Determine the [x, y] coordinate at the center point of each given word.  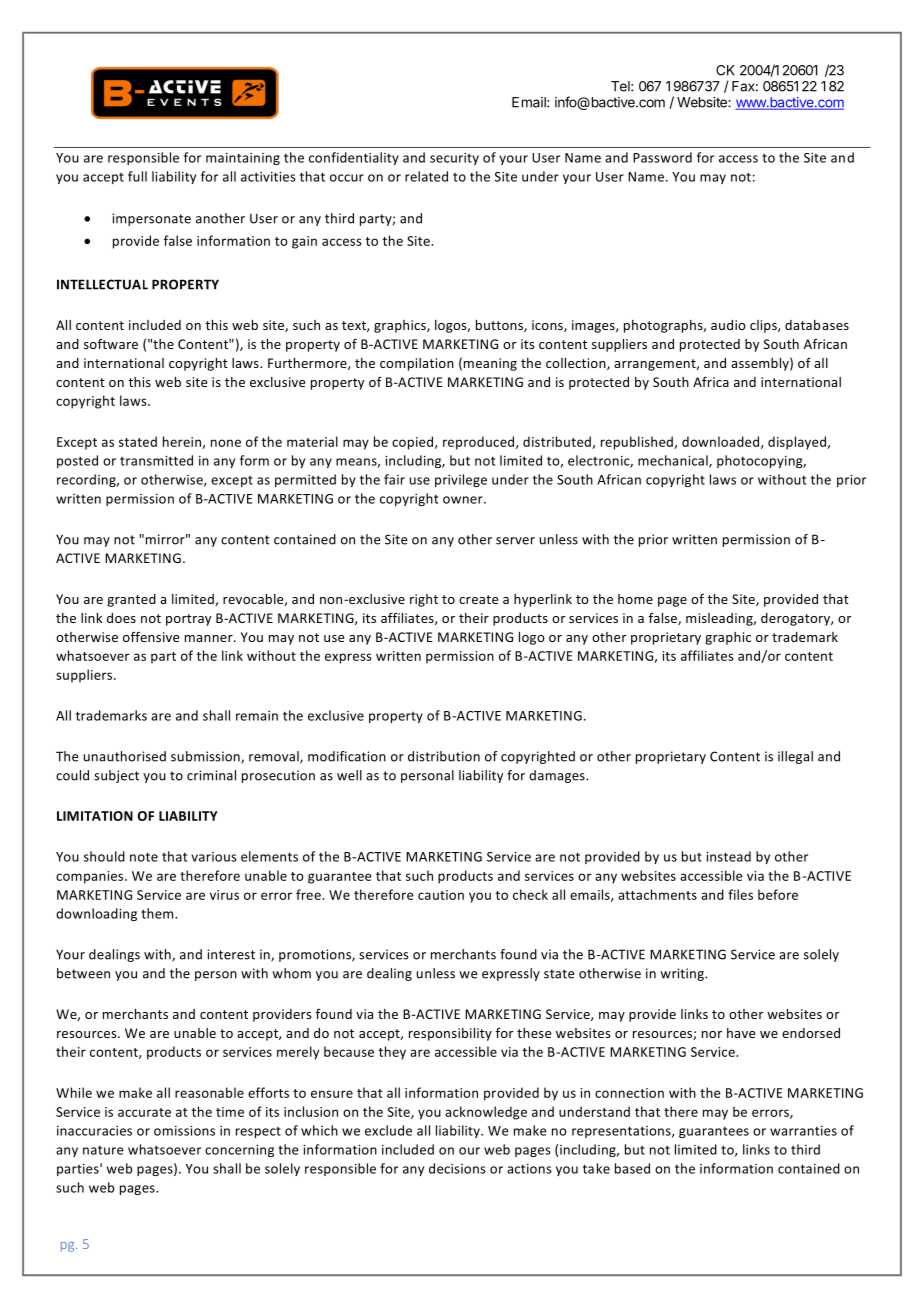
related [426, 176]
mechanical [674, 461]
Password [662, 157]
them [158, 913]
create [478, 599]
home [635, 599]
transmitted [156, 460]
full [137, 176]
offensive [151, 636]
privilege [461, 480]
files [740, 894]
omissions [184, 1131]
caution [441, 895]
